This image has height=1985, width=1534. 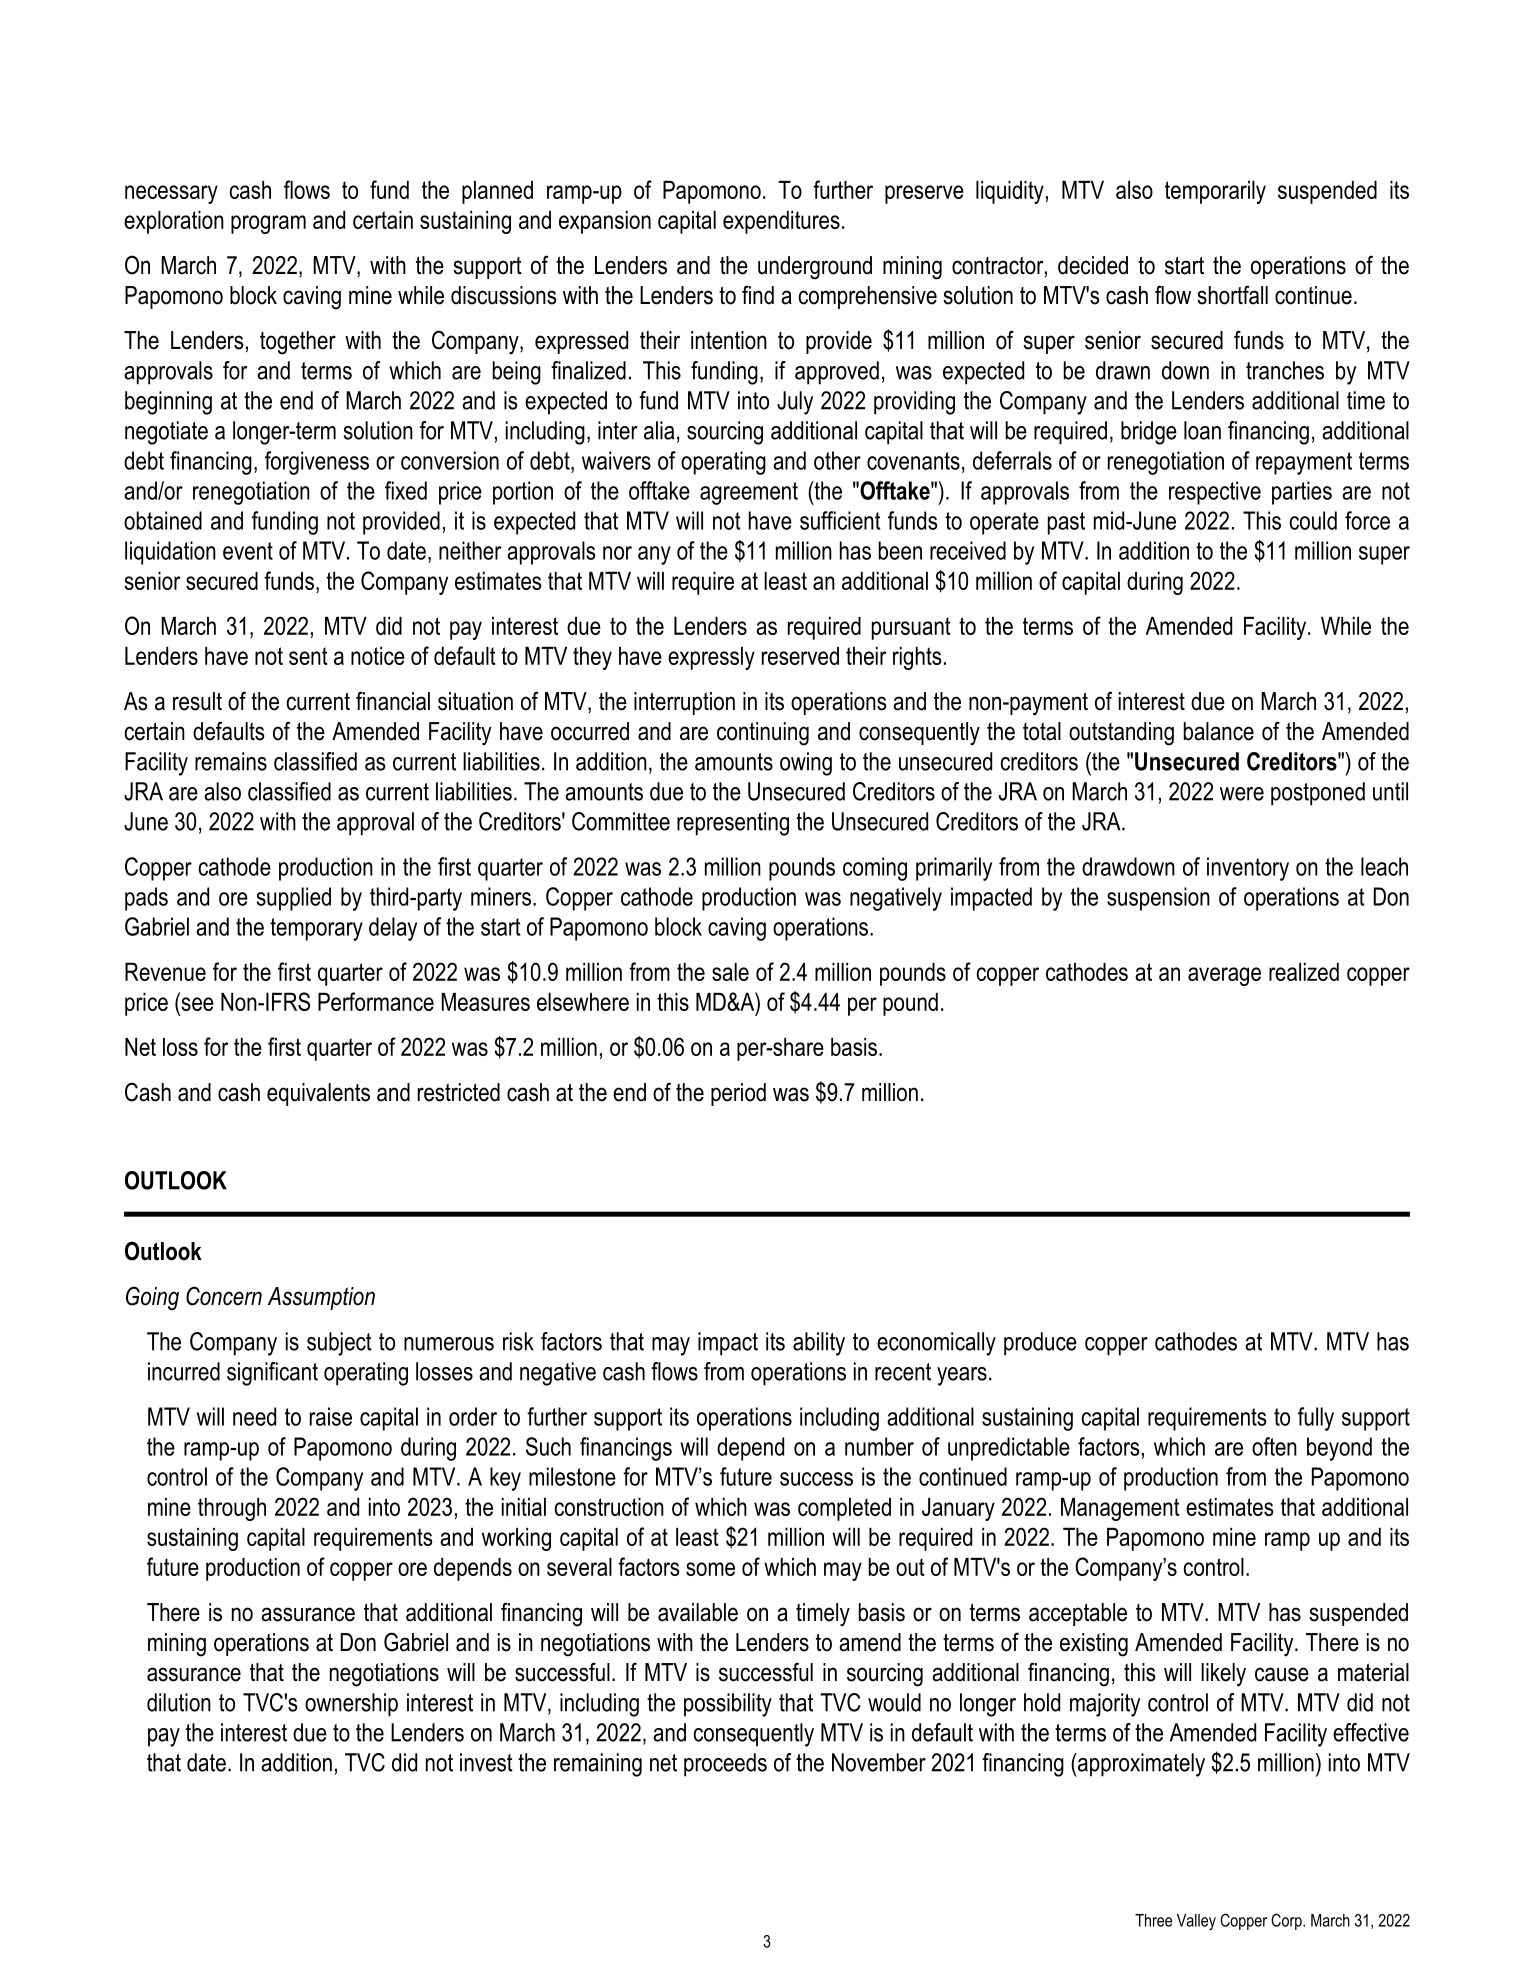 I want to click on subject, so click(x=339, y=1344).
